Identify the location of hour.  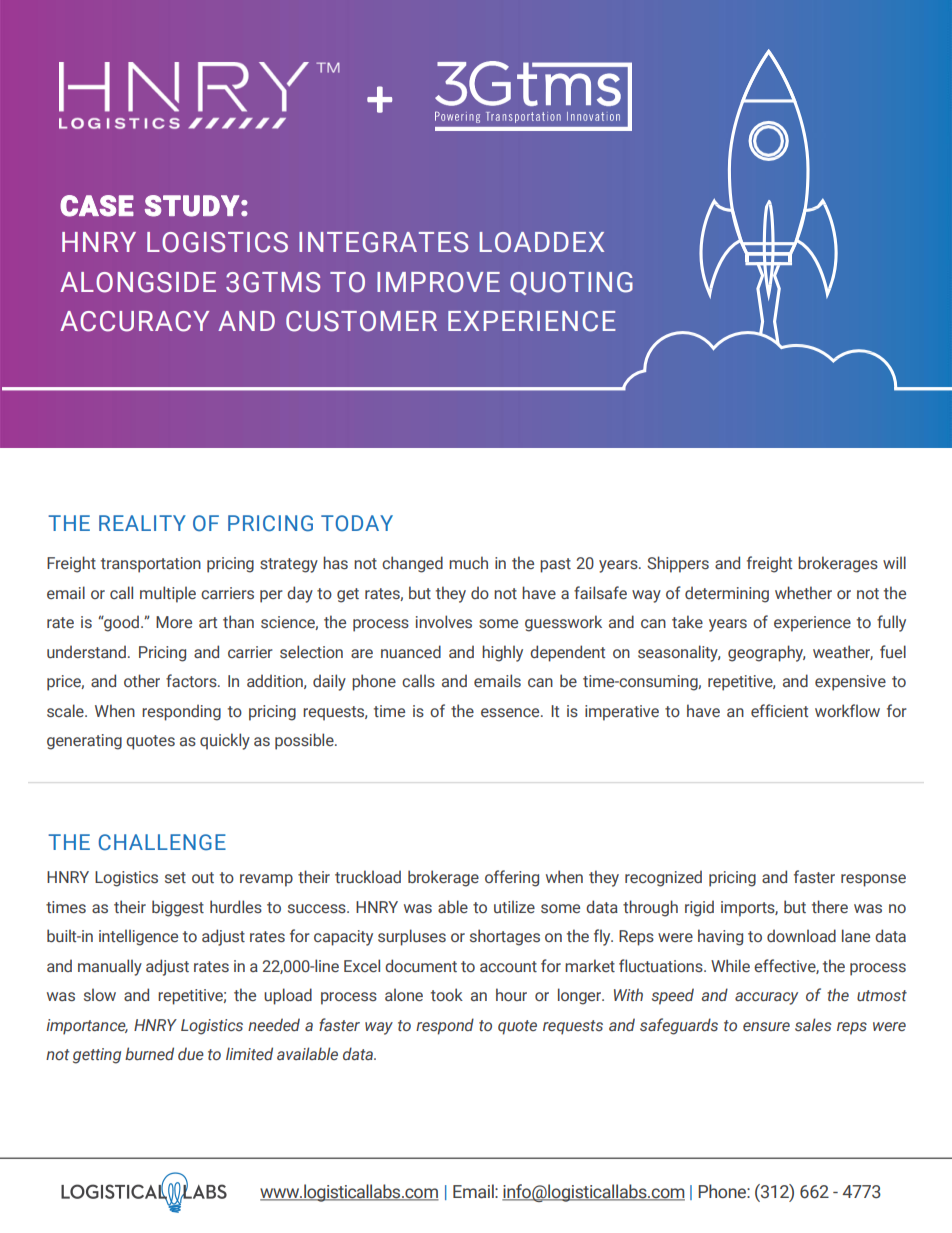
(511, 994).
